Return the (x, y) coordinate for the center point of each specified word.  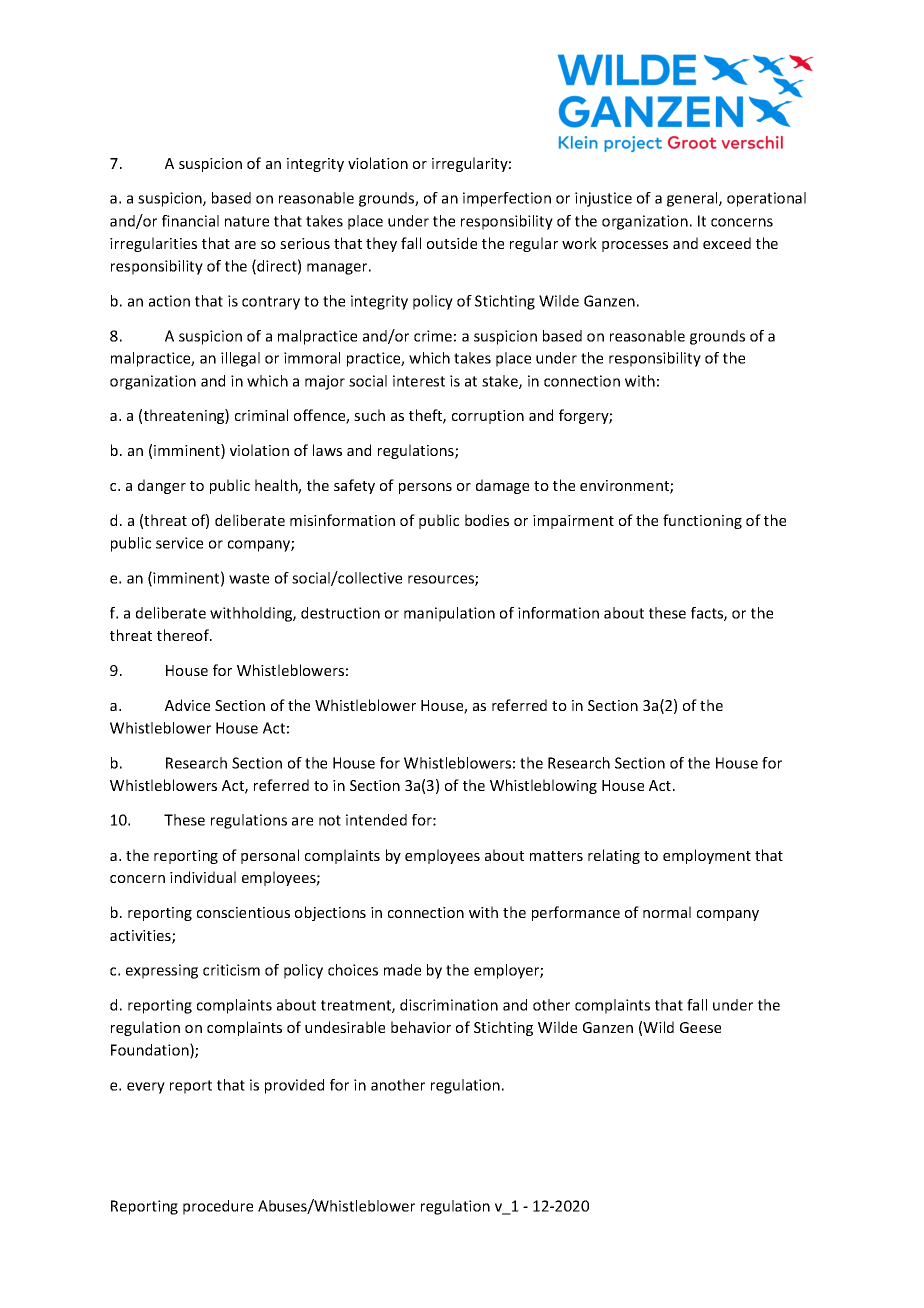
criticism (231, 970)
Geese (700, 1027)
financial (190, 221)
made (402, 970)
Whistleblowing (543, 786)
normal (667, 912)
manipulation (449, 614)
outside (452, 243)
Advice (187, 705)
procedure (218, 1207)
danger (162, 486)
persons (425, 488)
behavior (421, 1027)
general (693, 199)
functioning (702, 521)
